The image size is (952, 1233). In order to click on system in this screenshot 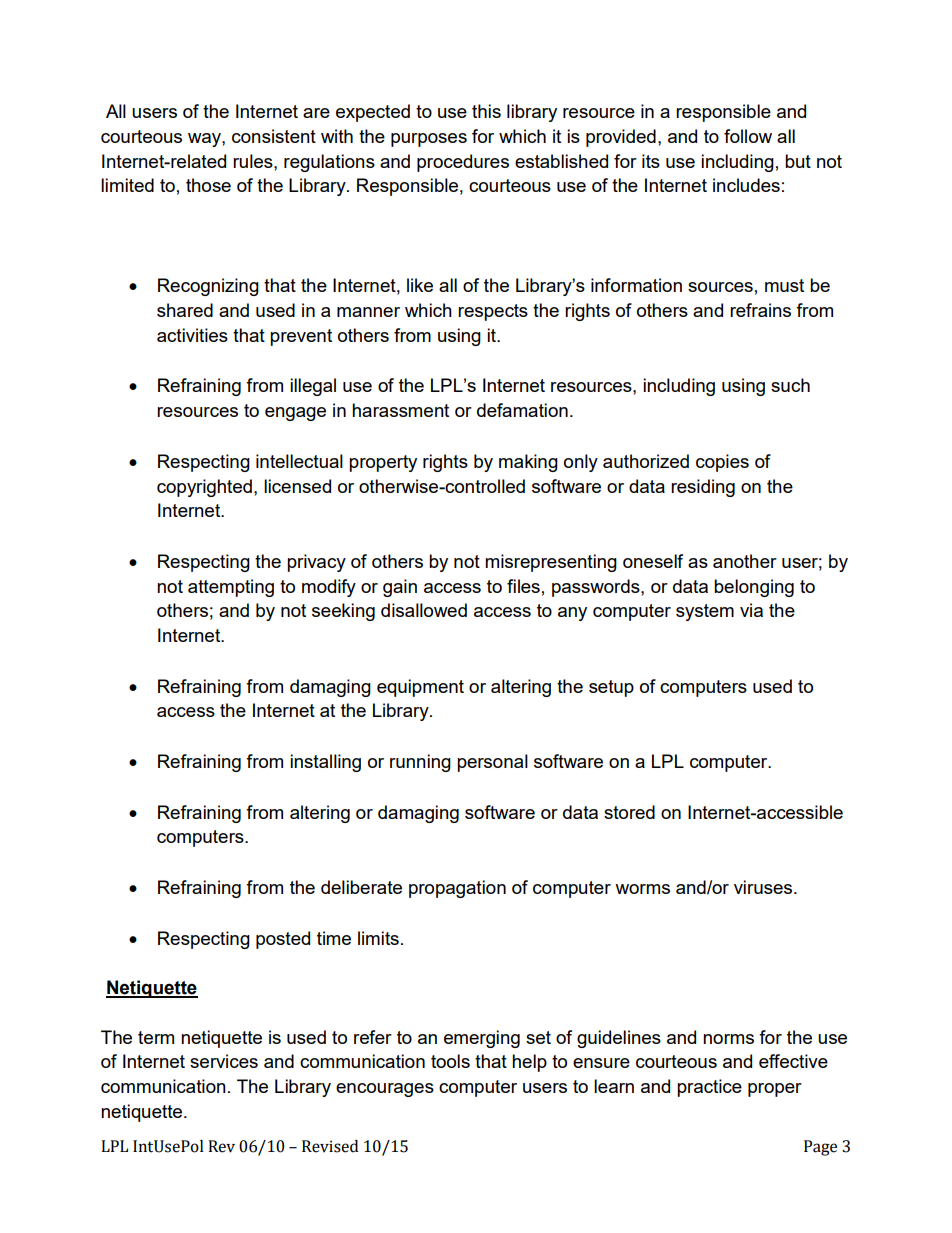, I will do `click(705, 612)`.
